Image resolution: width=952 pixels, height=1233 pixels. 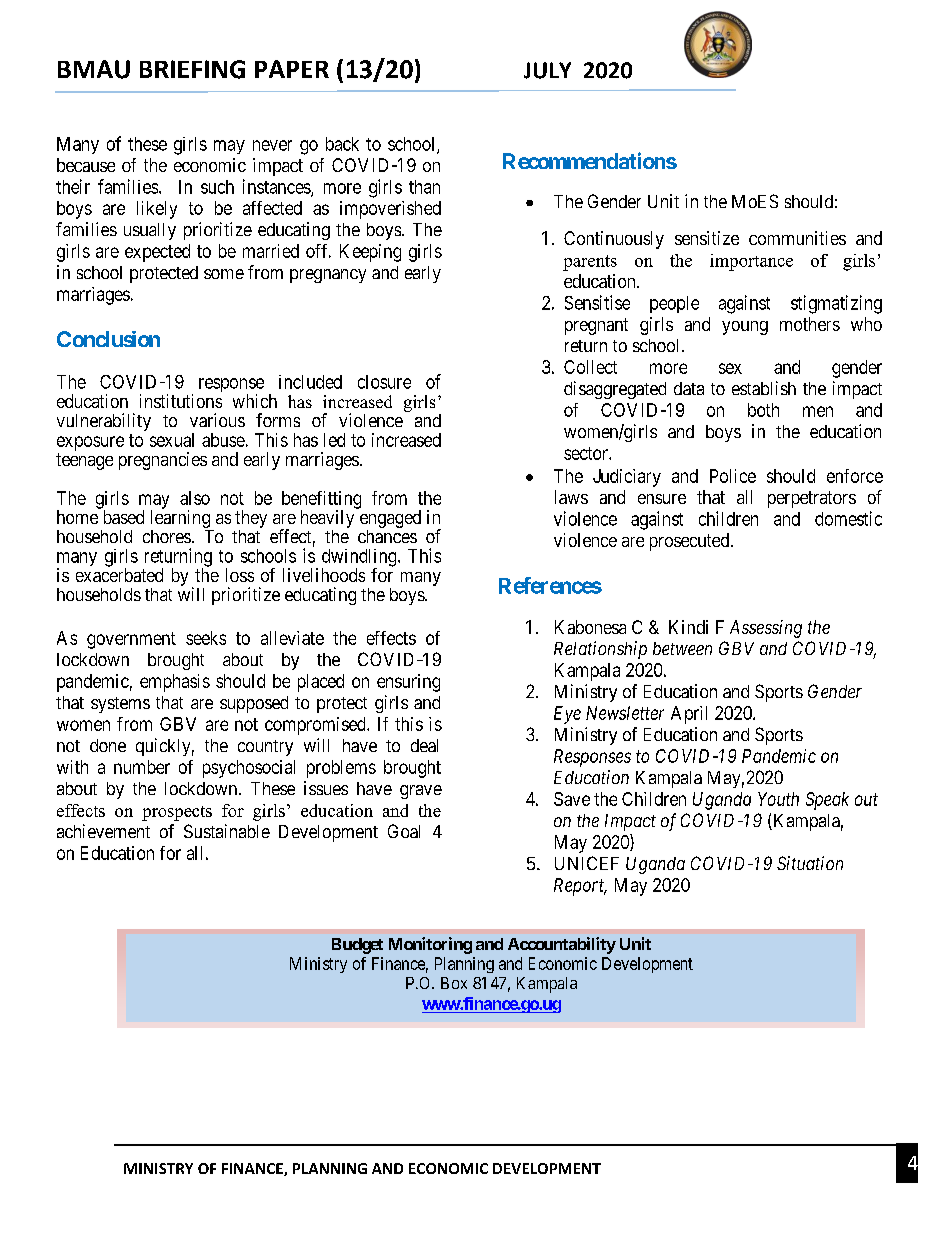 I want to click on JULY, so click(x=547, y=70).
